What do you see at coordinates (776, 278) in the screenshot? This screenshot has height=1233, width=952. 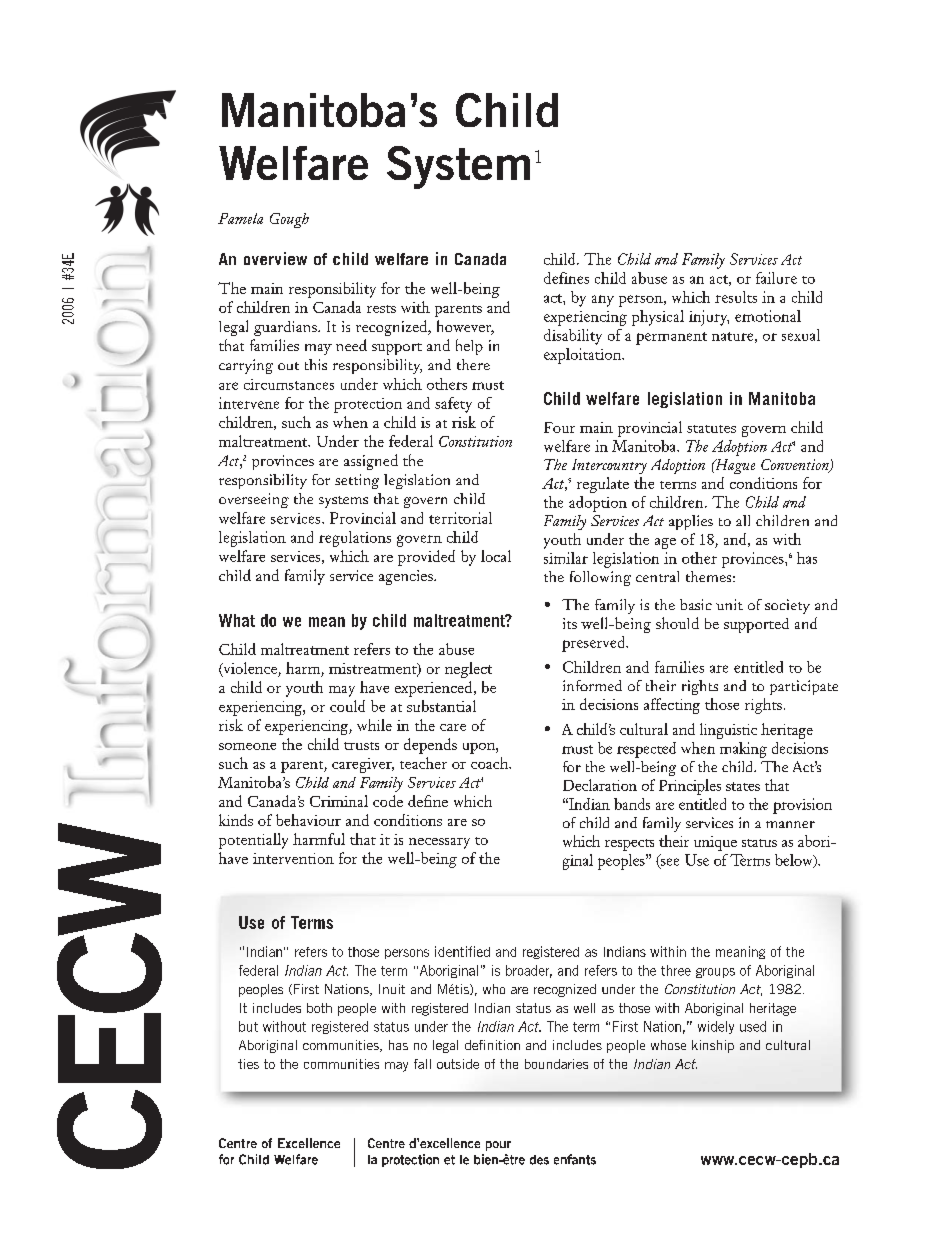 I see `failure` at bounding box center [776, 278].
